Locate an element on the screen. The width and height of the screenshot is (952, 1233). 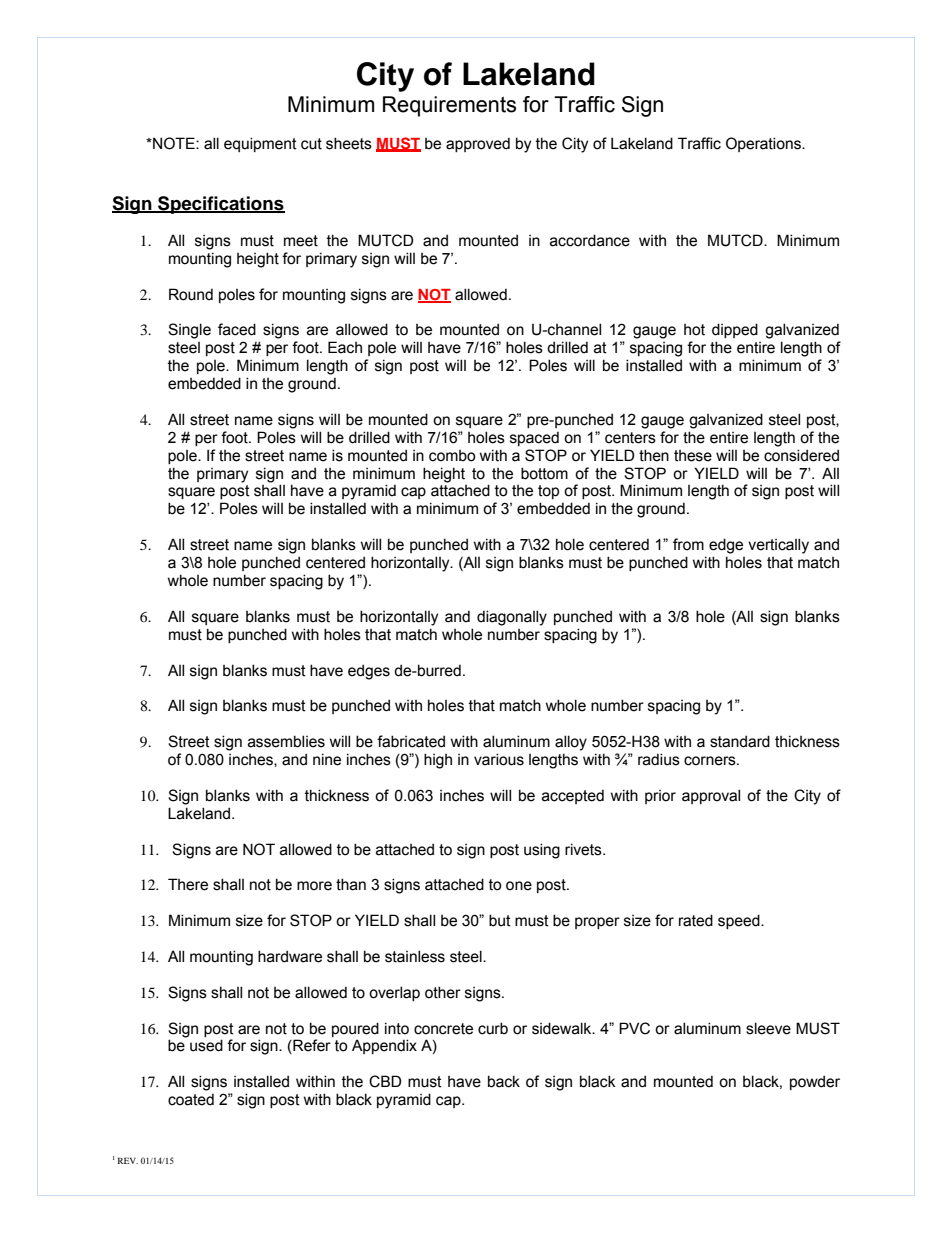
assemblies is located at coordinates (286, 741).
